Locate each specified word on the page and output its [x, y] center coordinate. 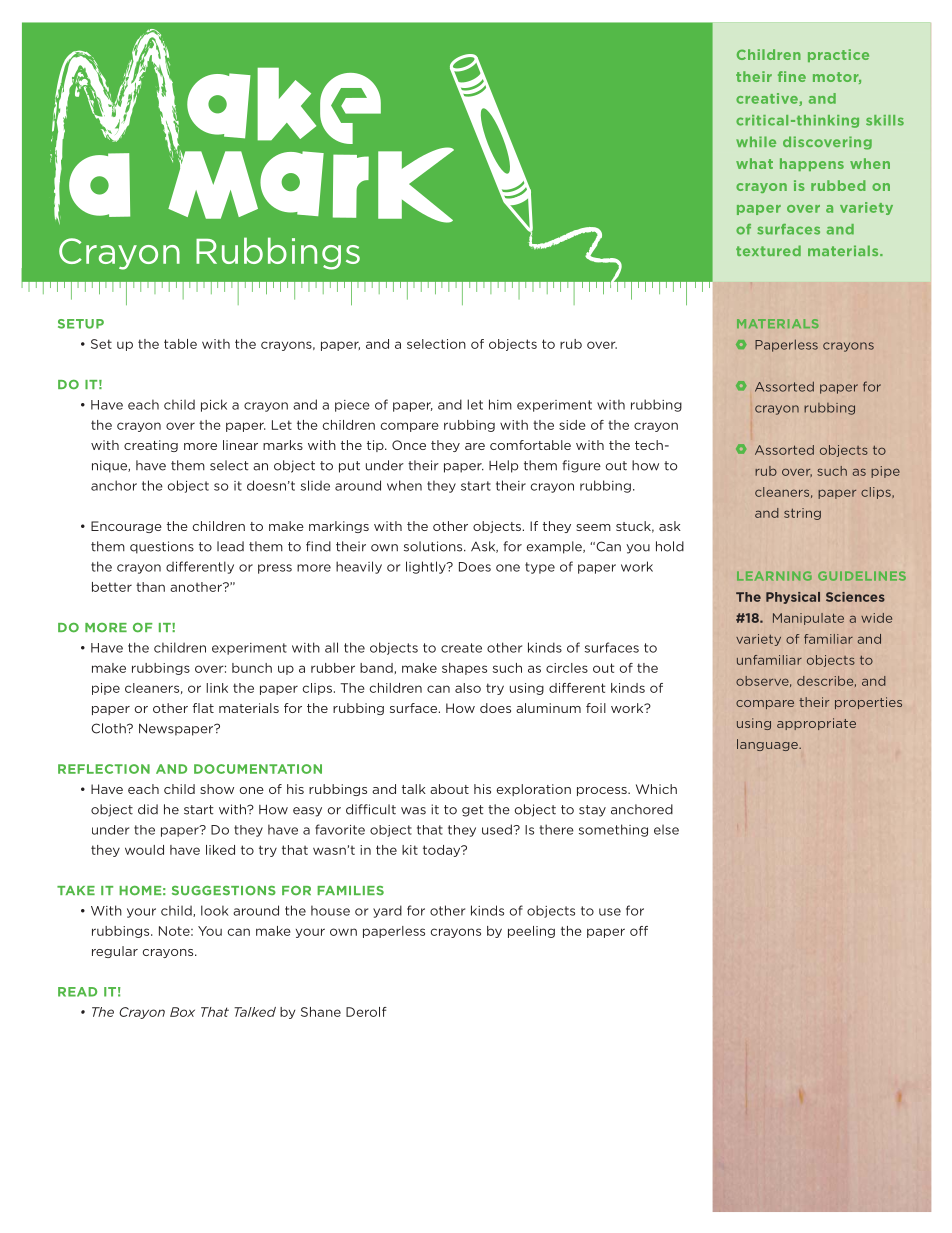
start [476, 486]
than [150, 587]
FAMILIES [350, 891]
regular [115, 952]
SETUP [81, 324]
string [802, 514]
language [768, 745]
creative [768, 99]
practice [838, 55]
